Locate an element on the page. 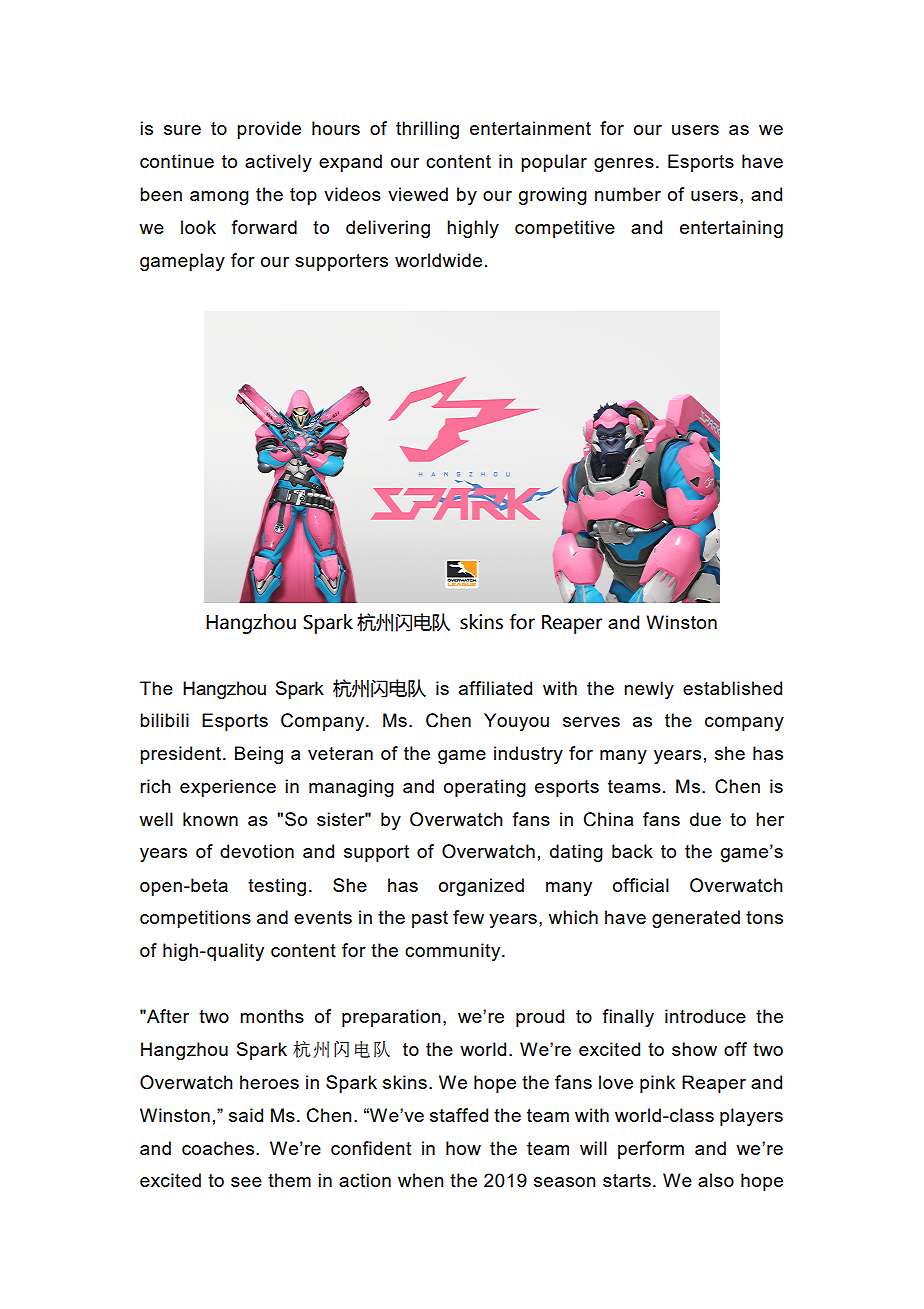 The height and width of the page is (1309, 924). established is located at coordinates (732, 688).
